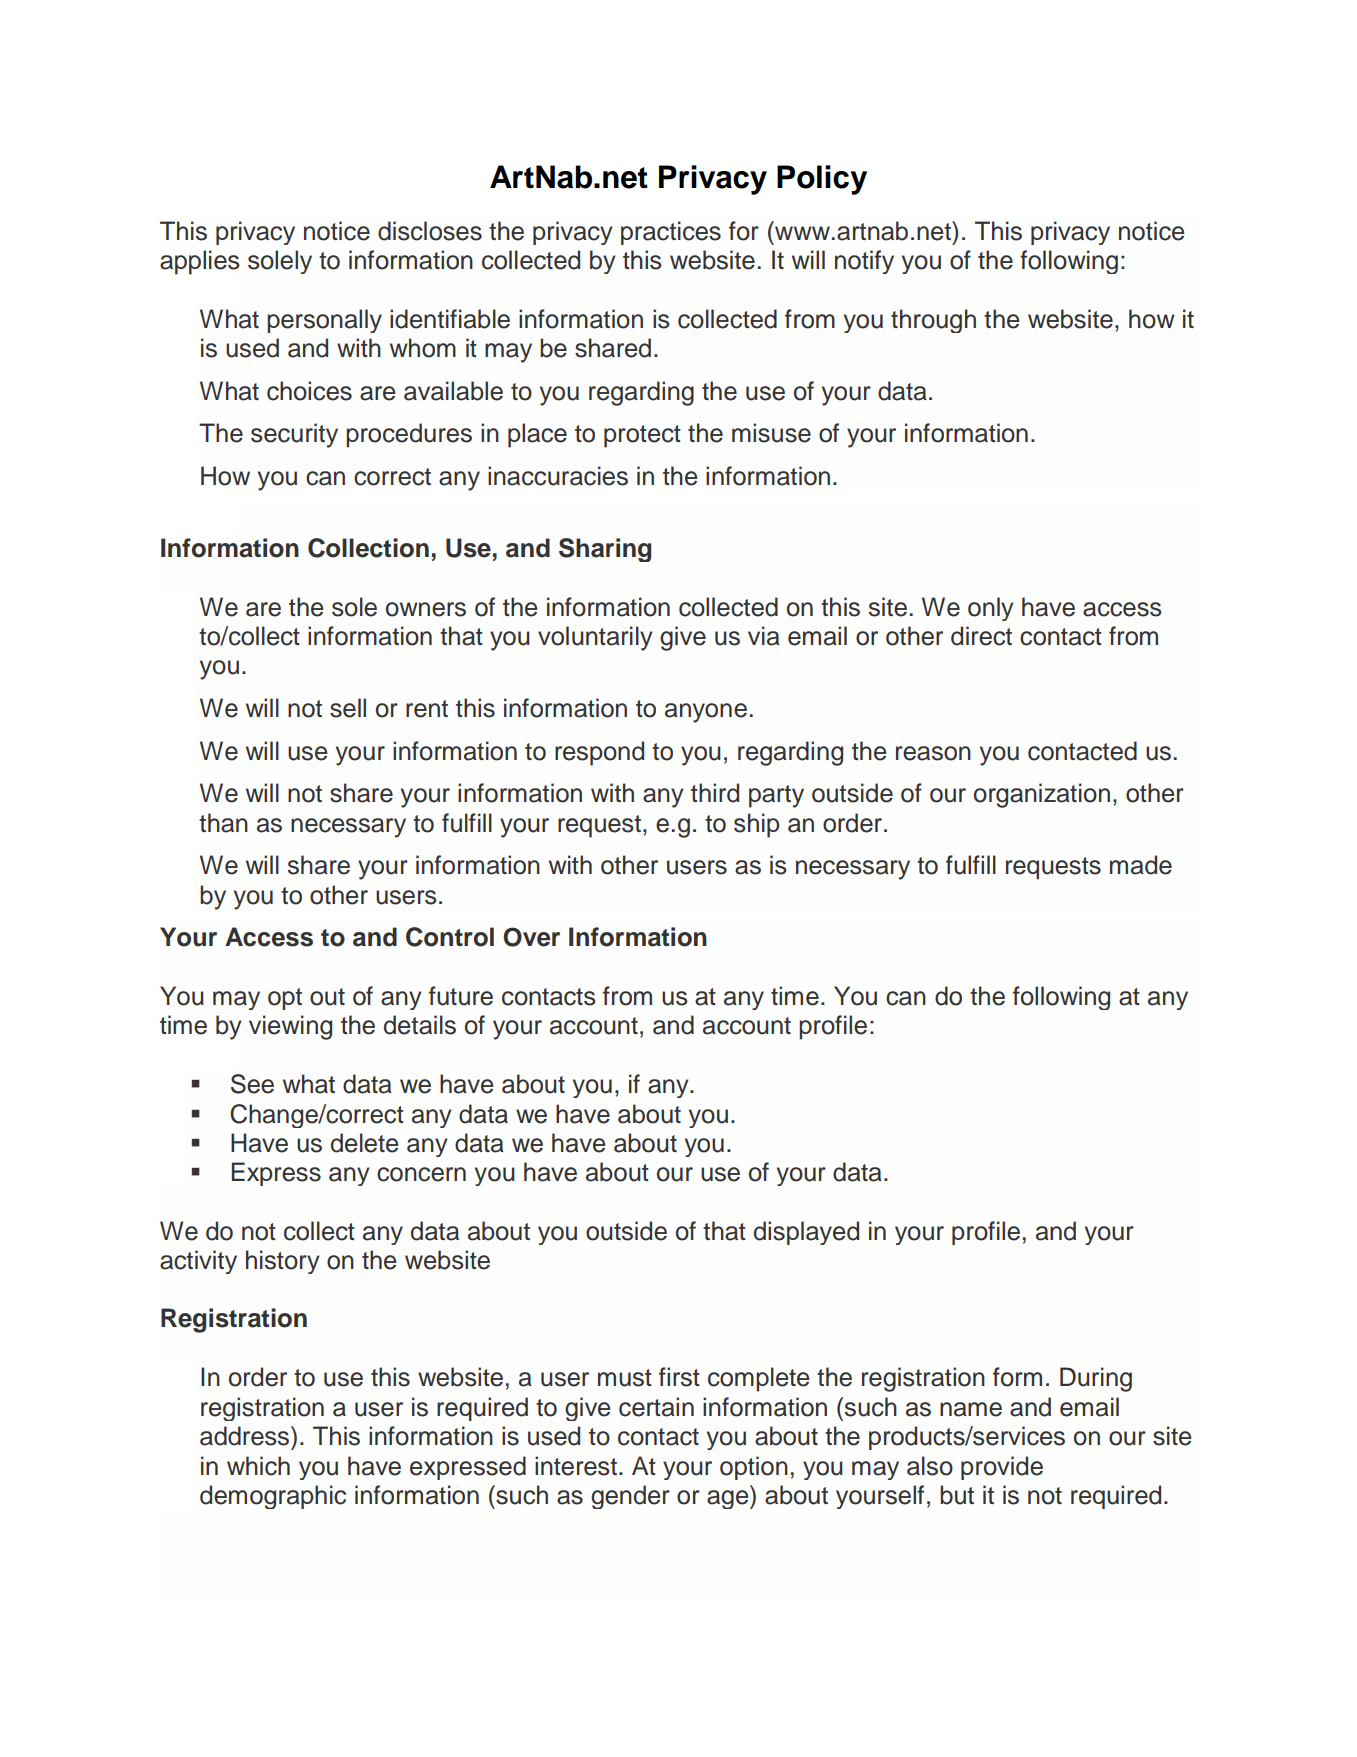 The width and height of the page is (1357, 1757). I want to click on organization, so click(1042, 795).
